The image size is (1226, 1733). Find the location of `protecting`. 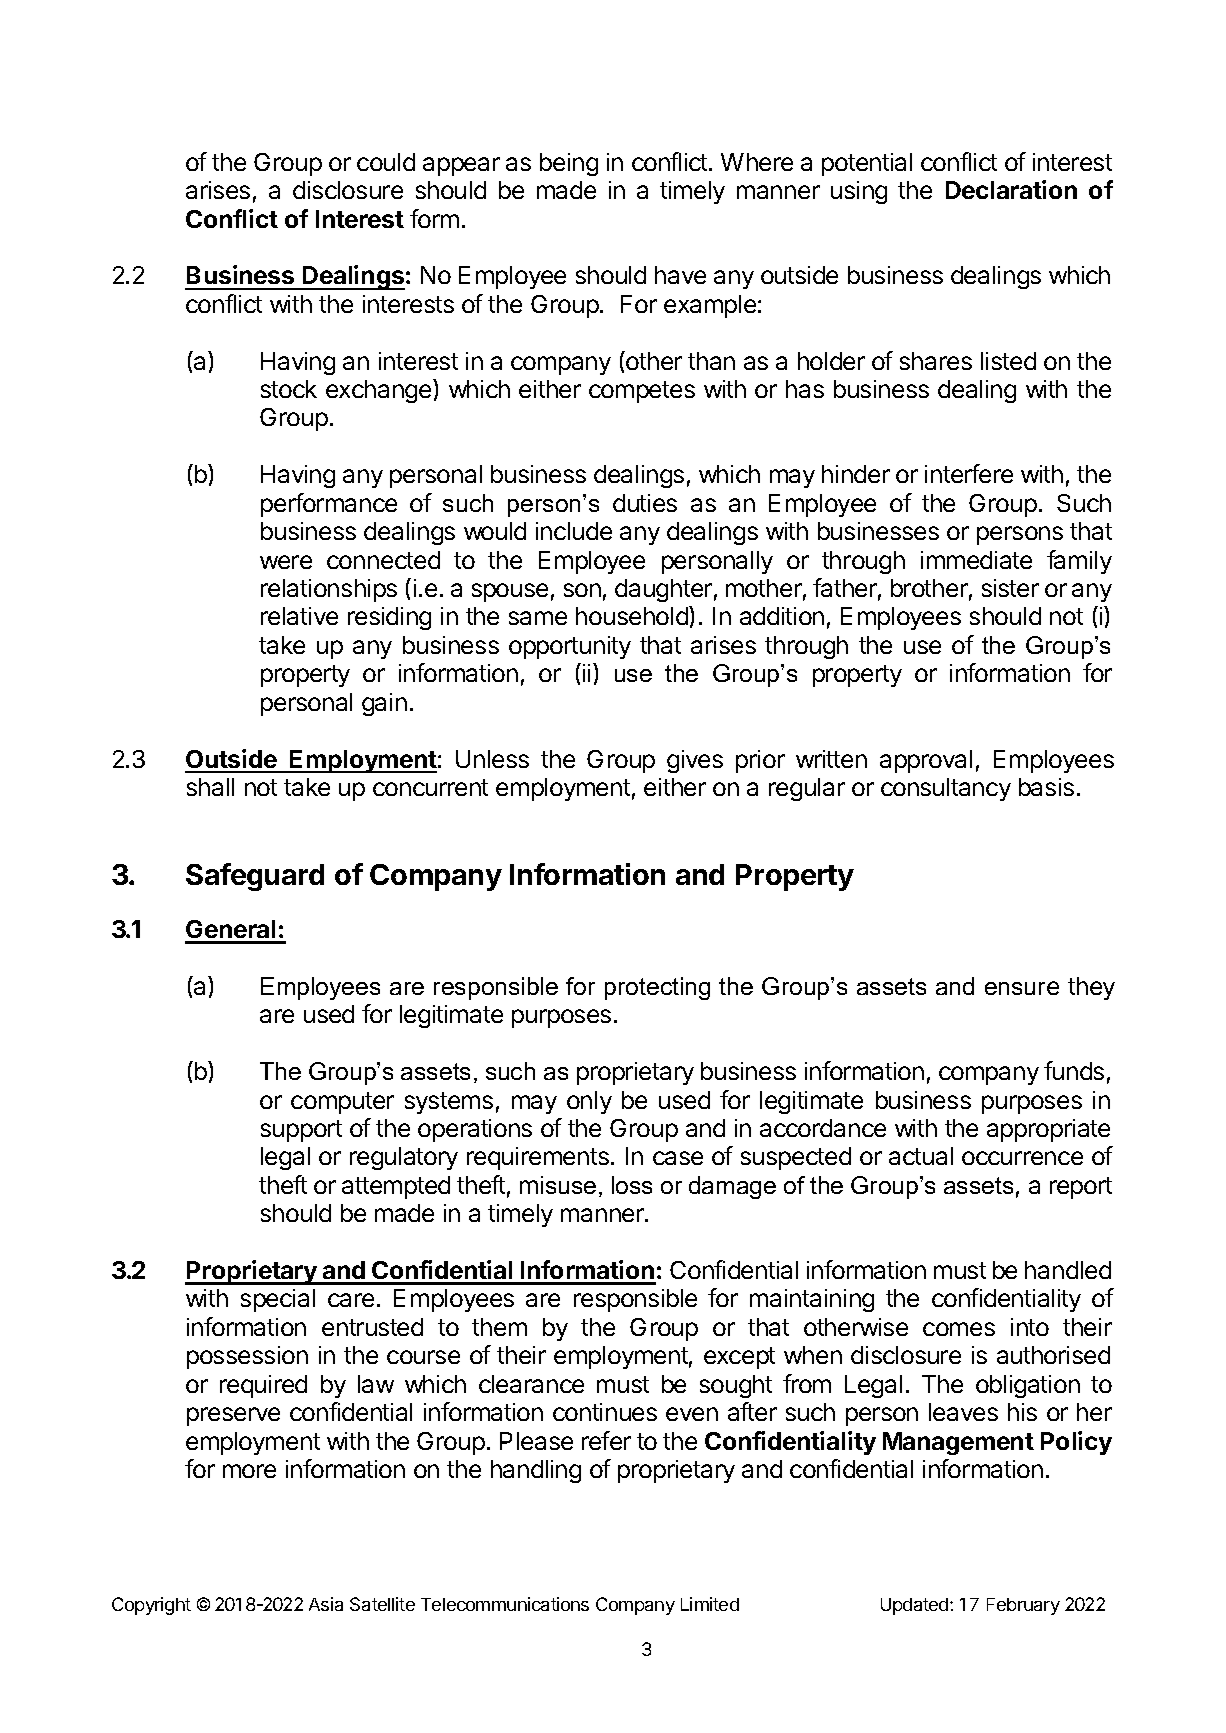

protecting is located at coordinates (657, 988).
